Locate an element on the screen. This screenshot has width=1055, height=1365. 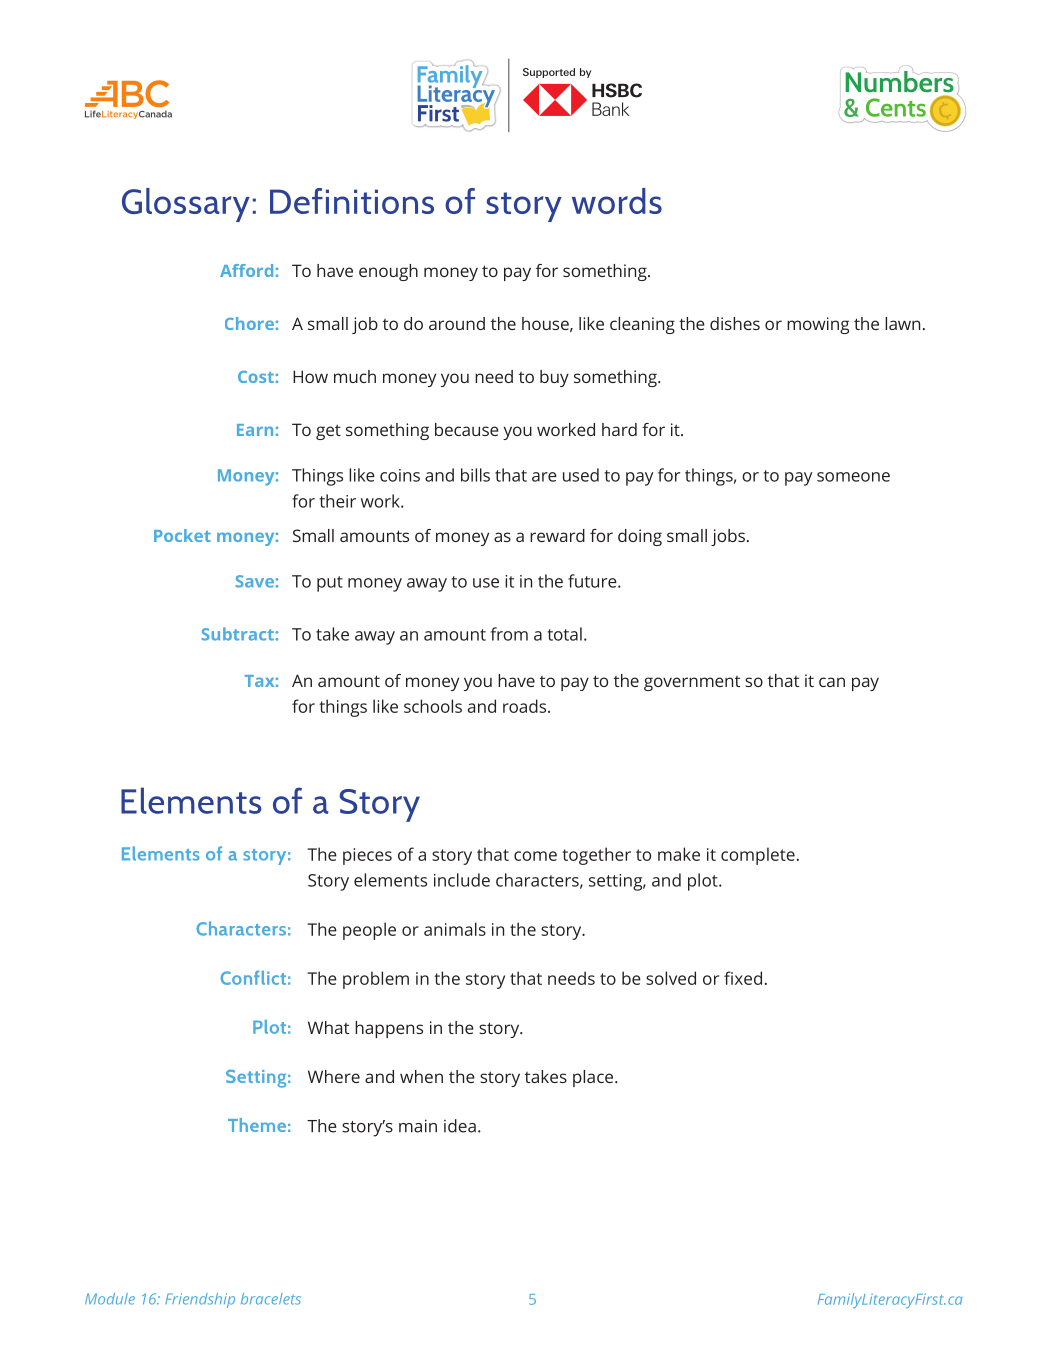
someone is located at coordinates (853, 477).
